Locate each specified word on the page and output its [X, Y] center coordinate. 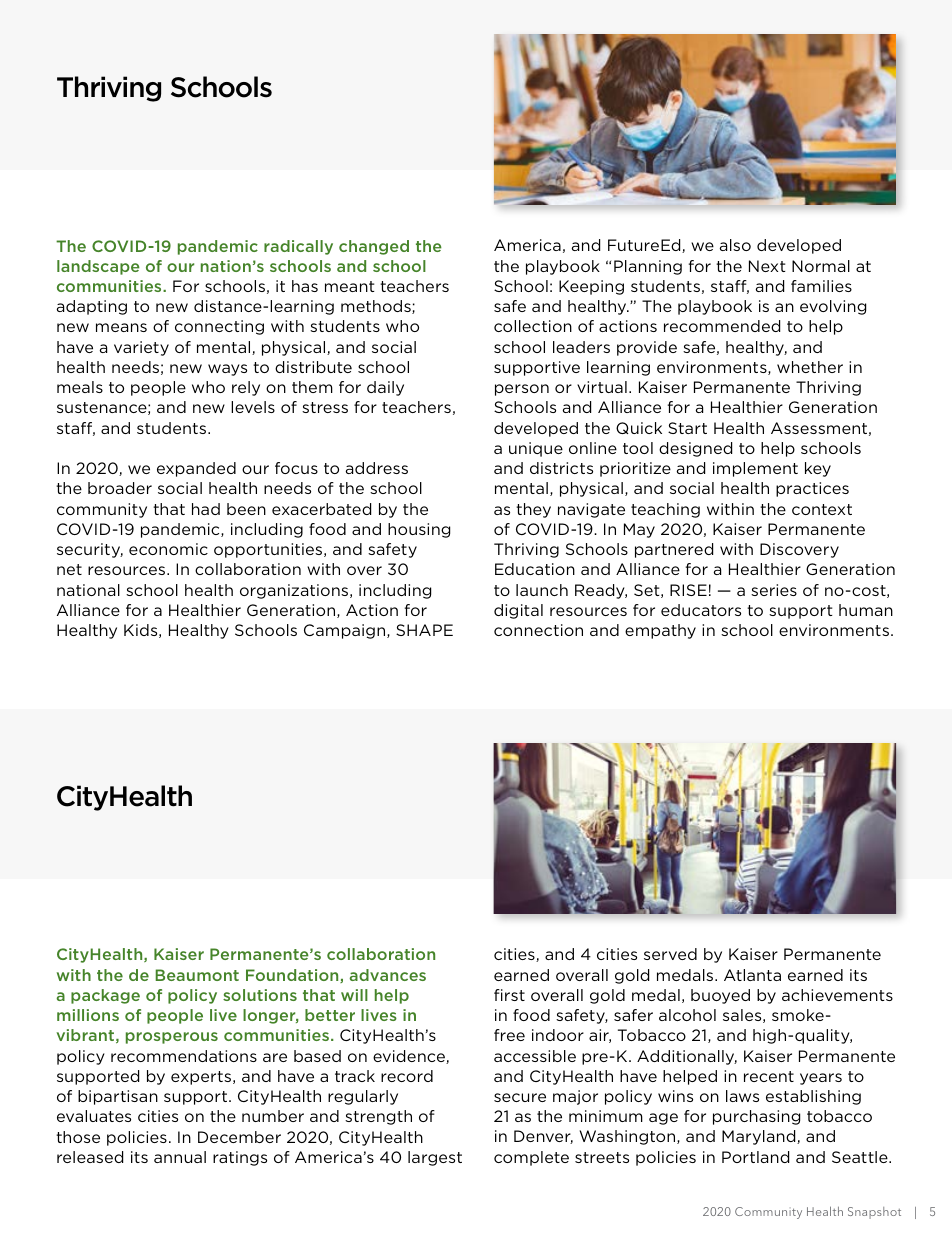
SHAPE [424, 630]
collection [533, 326]
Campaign [346, 631]
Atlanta [752, 975]
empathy [660, 631]
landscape [98, 267]
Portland [755, 1157]
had [206, 509]
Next [767, 266]
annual [180, 1157]
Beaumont [197, 975]
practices [812, 489]
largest [435, 1158]
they [533, 510]
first [509, 995]
